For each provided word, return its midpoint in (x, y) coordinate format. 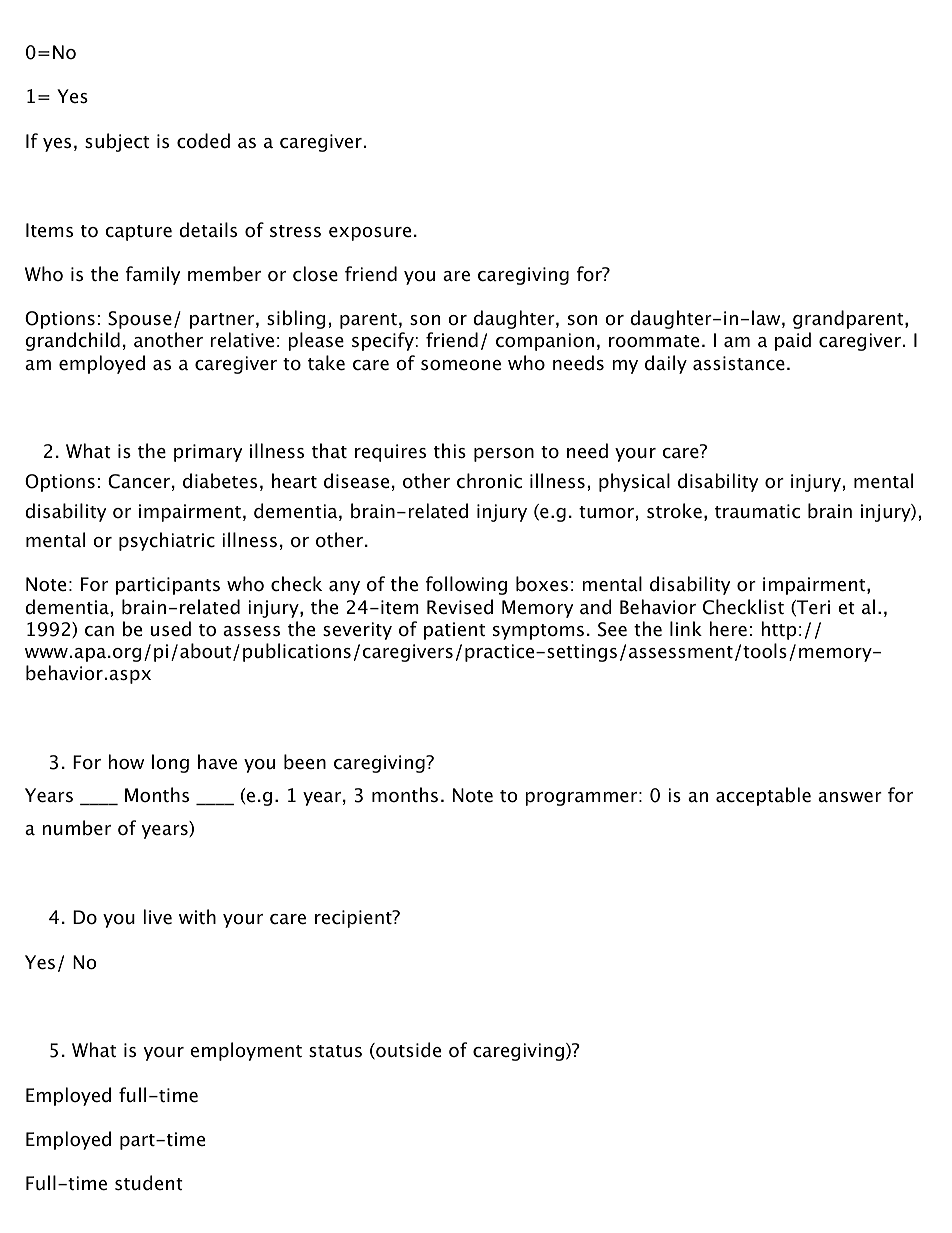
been (305, 762)
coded (203, 141)
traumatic (757, 511)
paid (793, 341)
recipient (354, 919)
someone (461, 365)
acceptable (763, 796)
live (157, 917)
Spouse (140, 320)
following (466, 585)
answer (850, 797)
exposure (370, 234)
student (149, 1183)
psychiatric (167, 541)
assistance (739, 363)
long (170, 763)
